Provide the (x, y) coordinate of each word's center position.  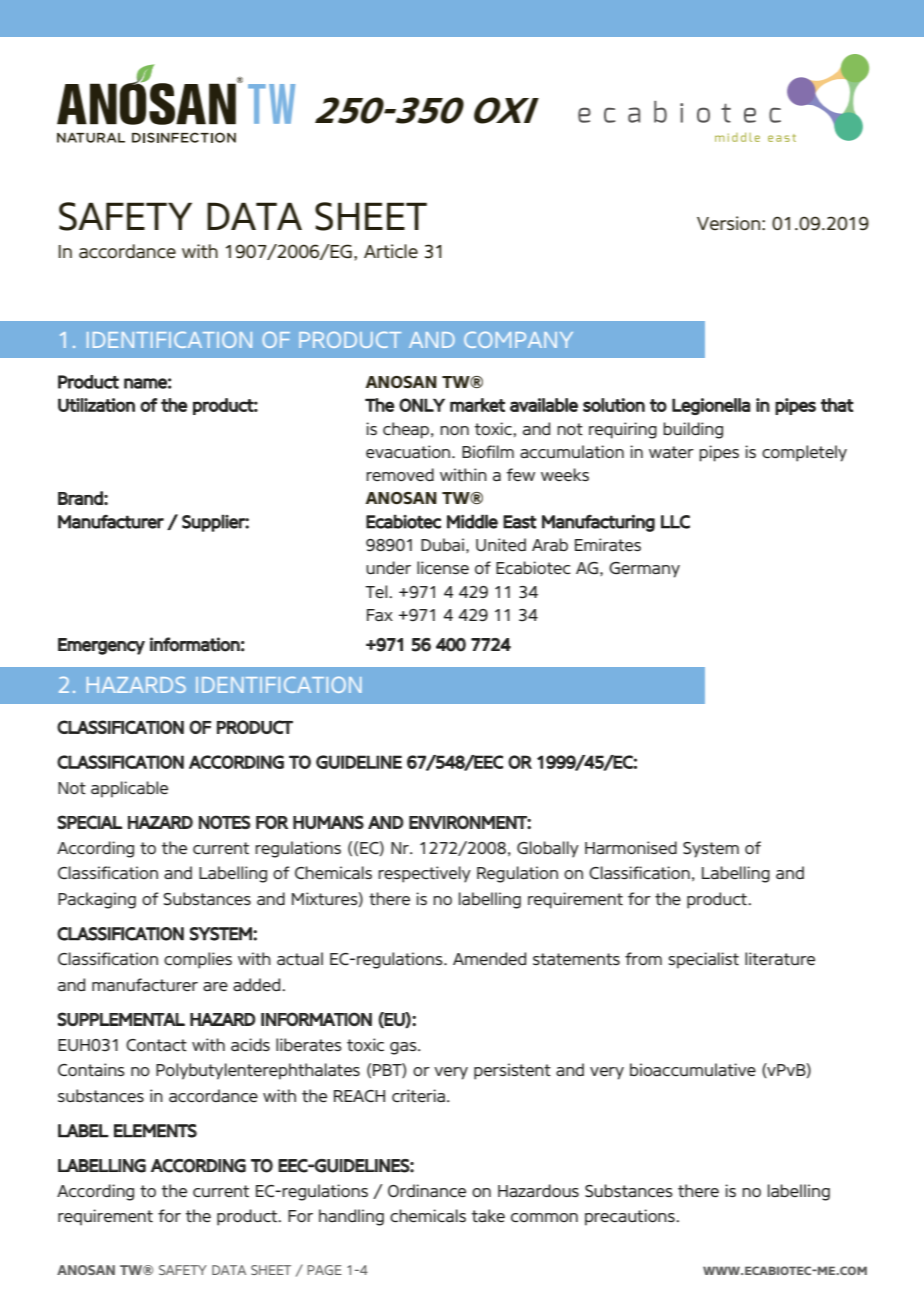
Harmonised (631, 847)
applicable (129, 789)
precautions (631, 1217)
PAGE (324, 1270)
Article (391, 251)
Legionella (711, 406)
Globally (548, 849)
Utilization (96, 405)
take (488, 1216)
